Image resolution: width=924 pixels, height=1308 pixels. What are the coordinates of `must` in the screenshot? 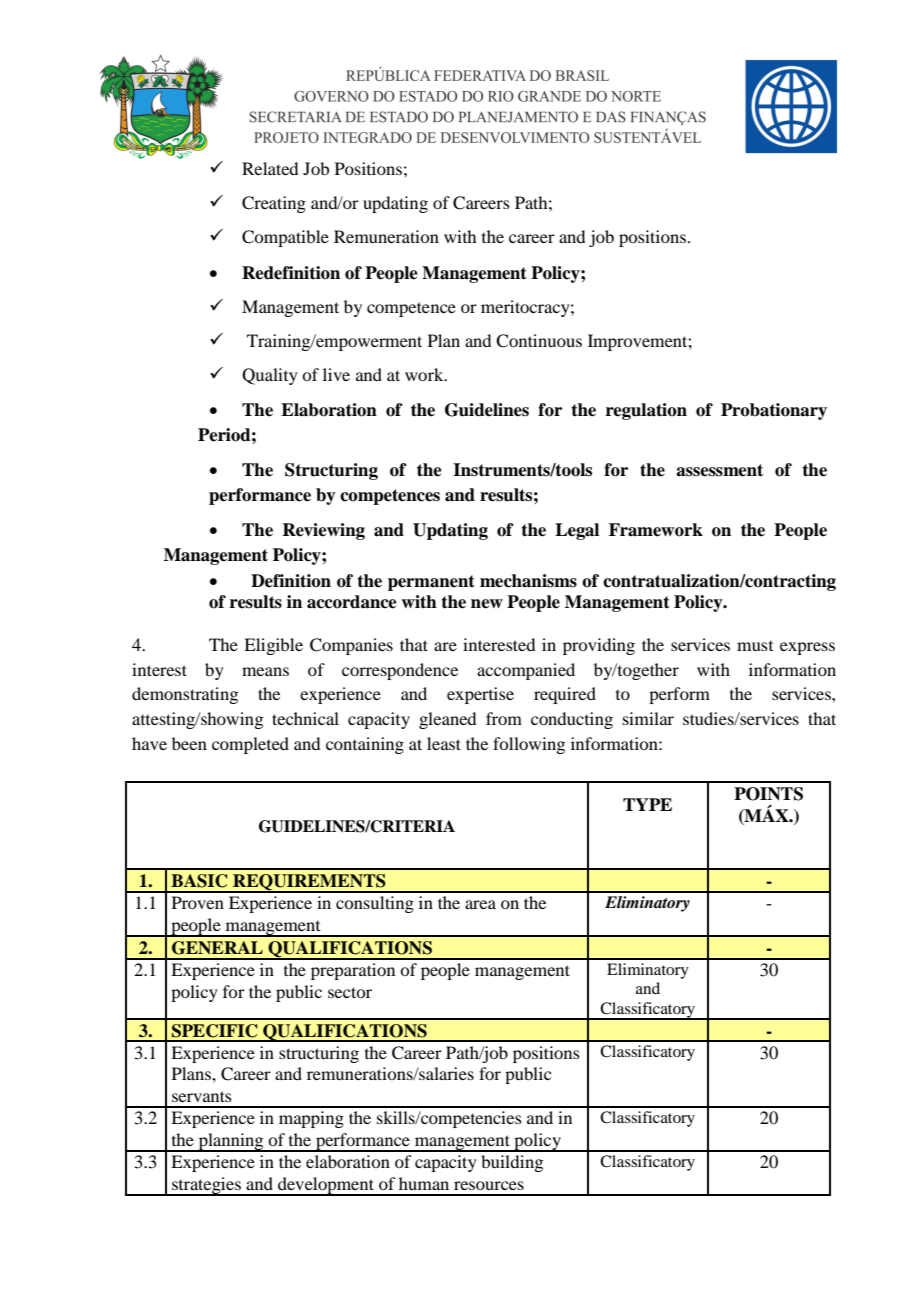 It's located at (755, 646).
